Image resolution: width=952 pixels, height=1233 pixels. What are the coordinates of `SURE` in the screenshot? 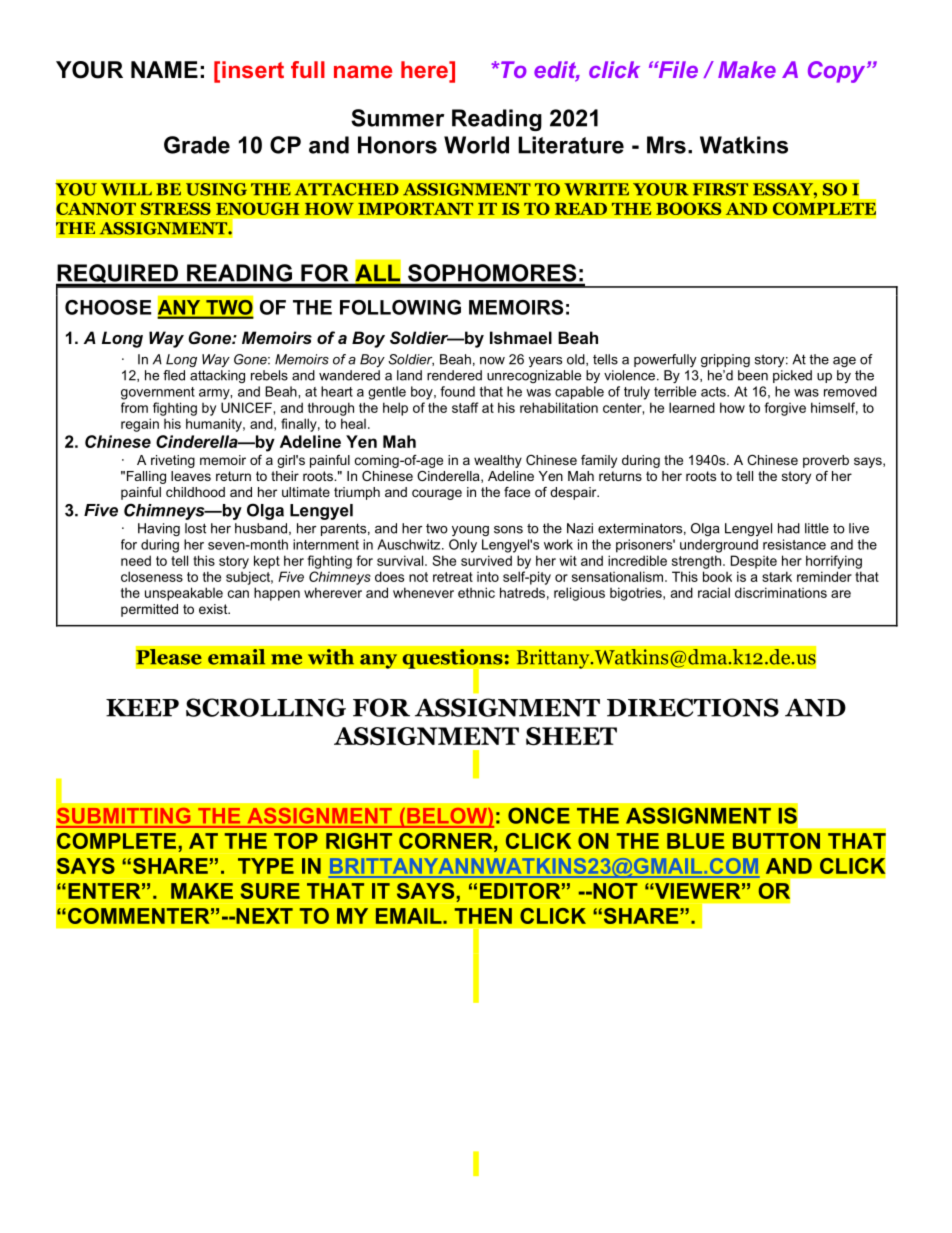 It's located at (270, 891).
